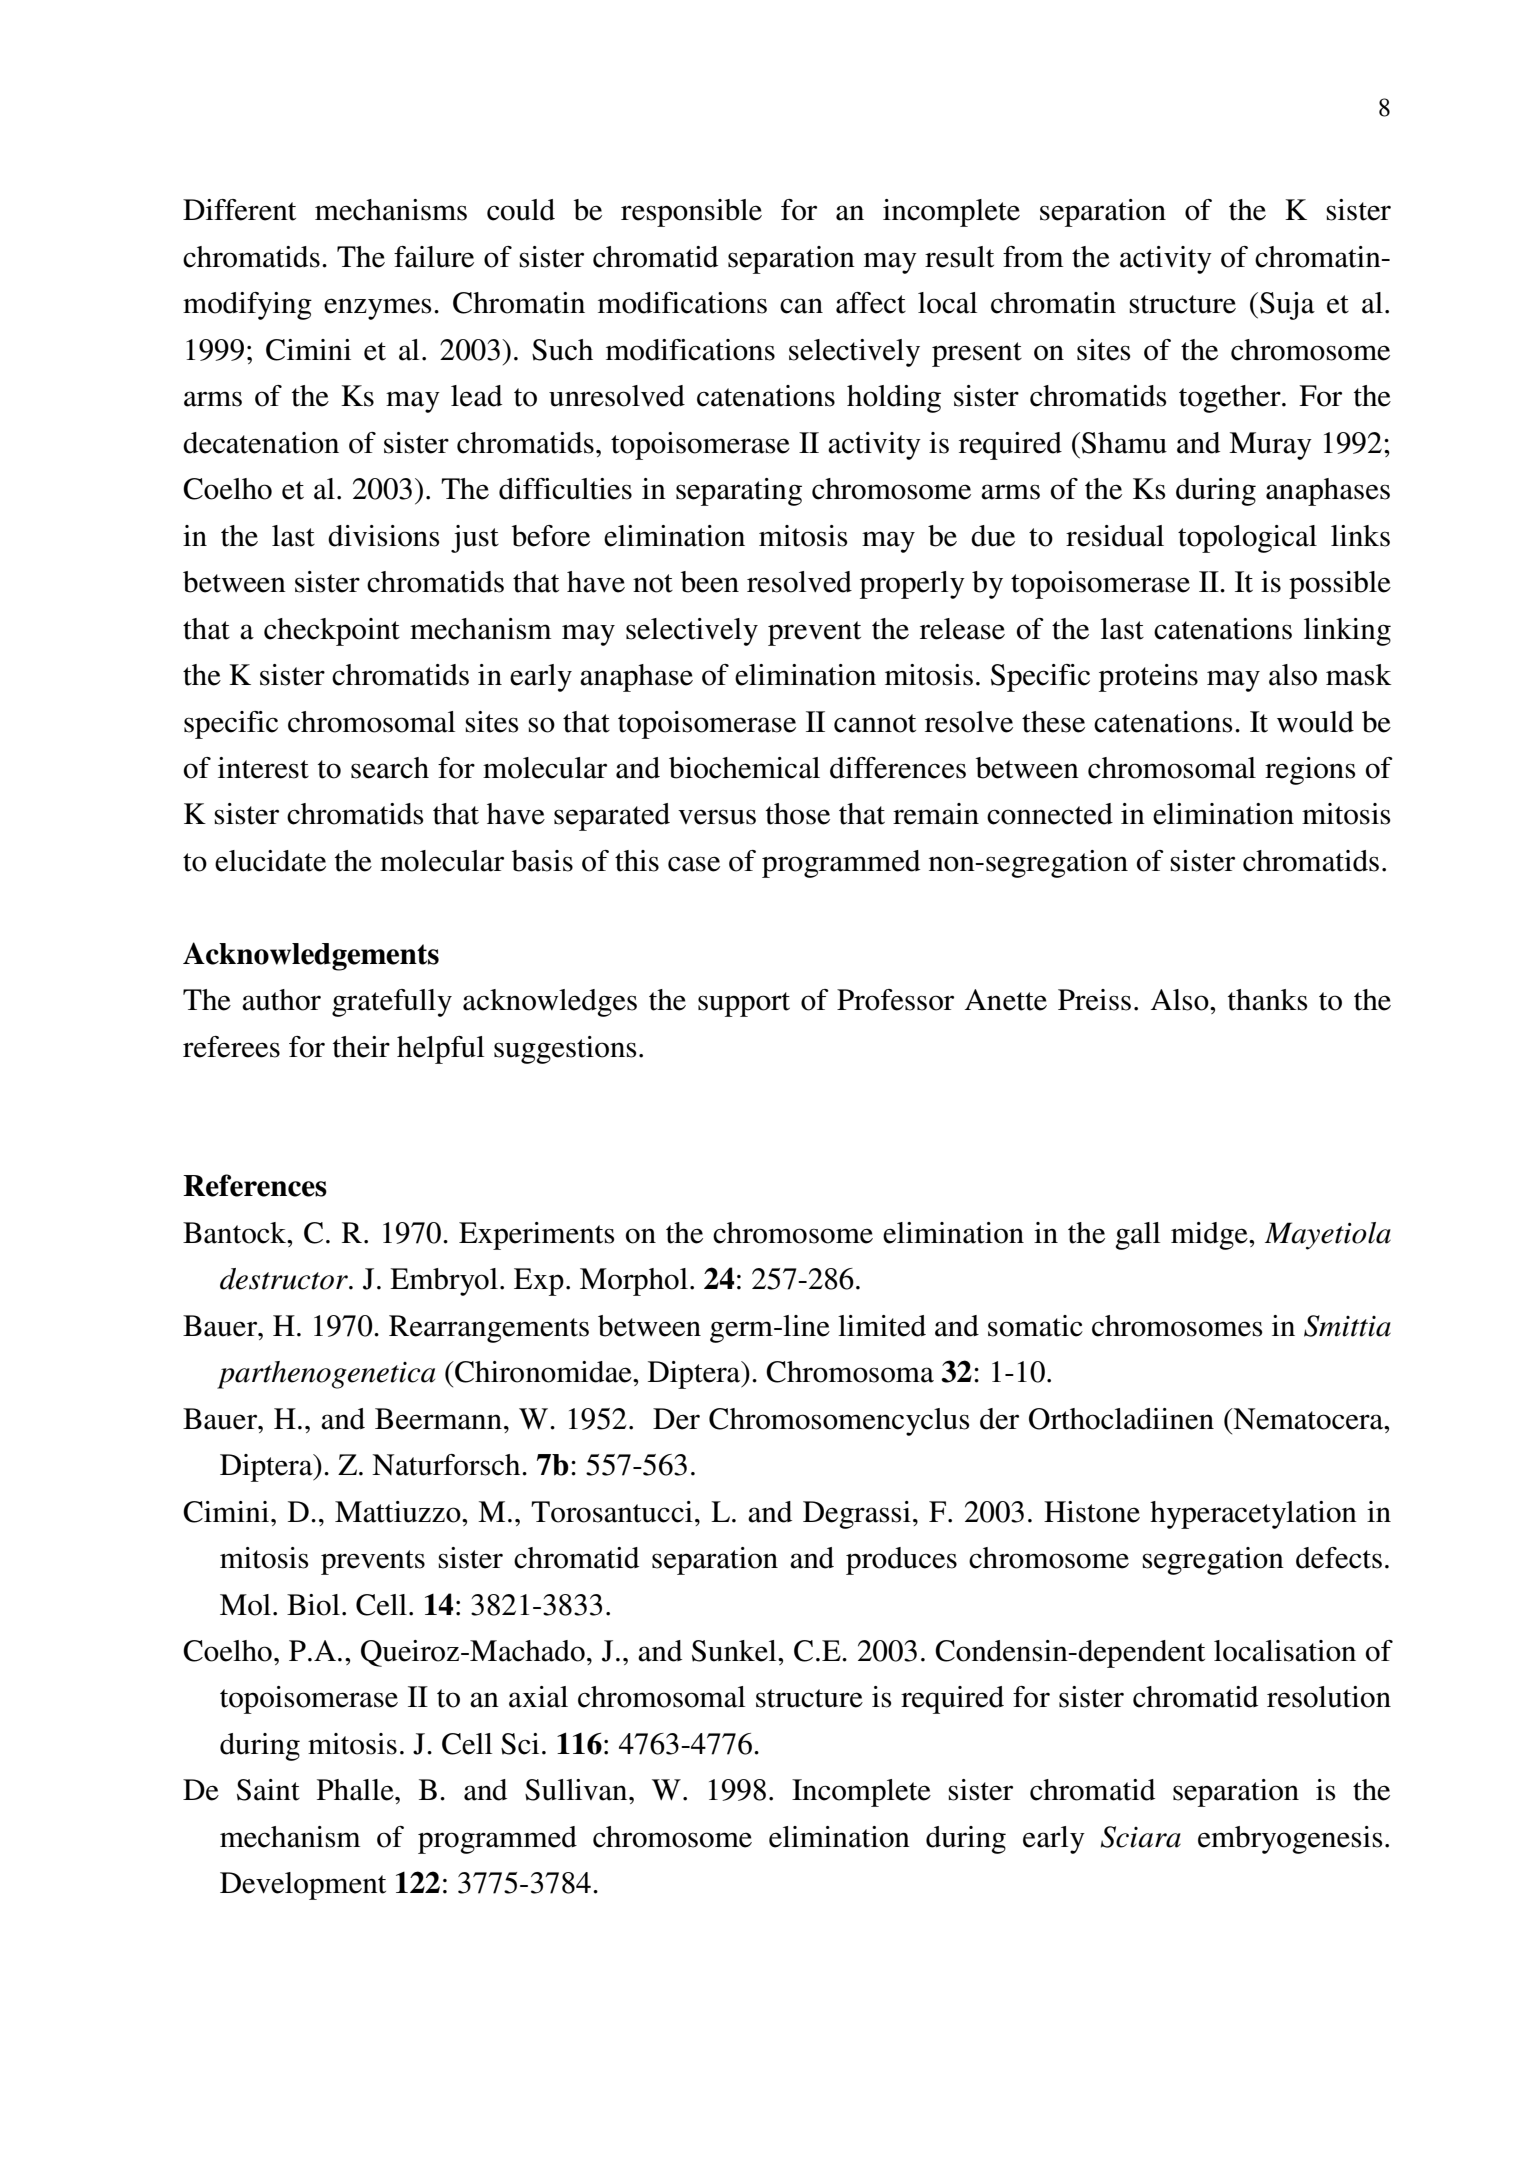 Image resolution: width=1537 pixels, height=2174 pixels. Describe the element at coordinates (434, 257) in the screenshot. I see `failure` at that location.
